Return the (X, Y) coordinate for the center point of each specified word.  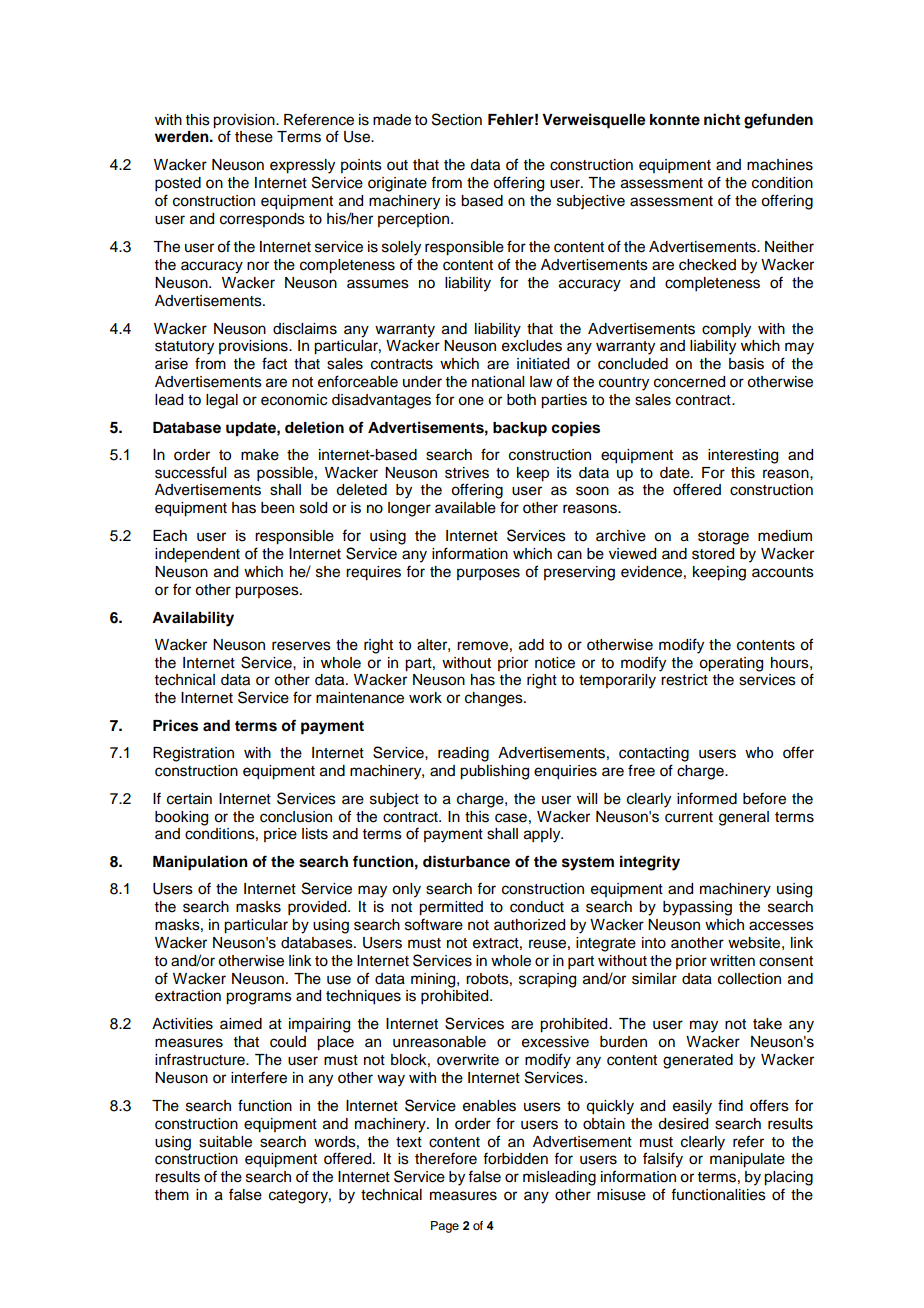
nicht (722, 119)
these (254, 137)
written (732, 961)
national (498, 382)
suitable (225, 1142)
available (465, 508)
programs (259, 998)
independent (197, 555)
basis (746, 364)
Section (457, 119)
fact (274, 363)
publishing (494, 772)
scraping (547, 980)
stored (713, 554)
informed (707, 798)
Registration (193, 754)
